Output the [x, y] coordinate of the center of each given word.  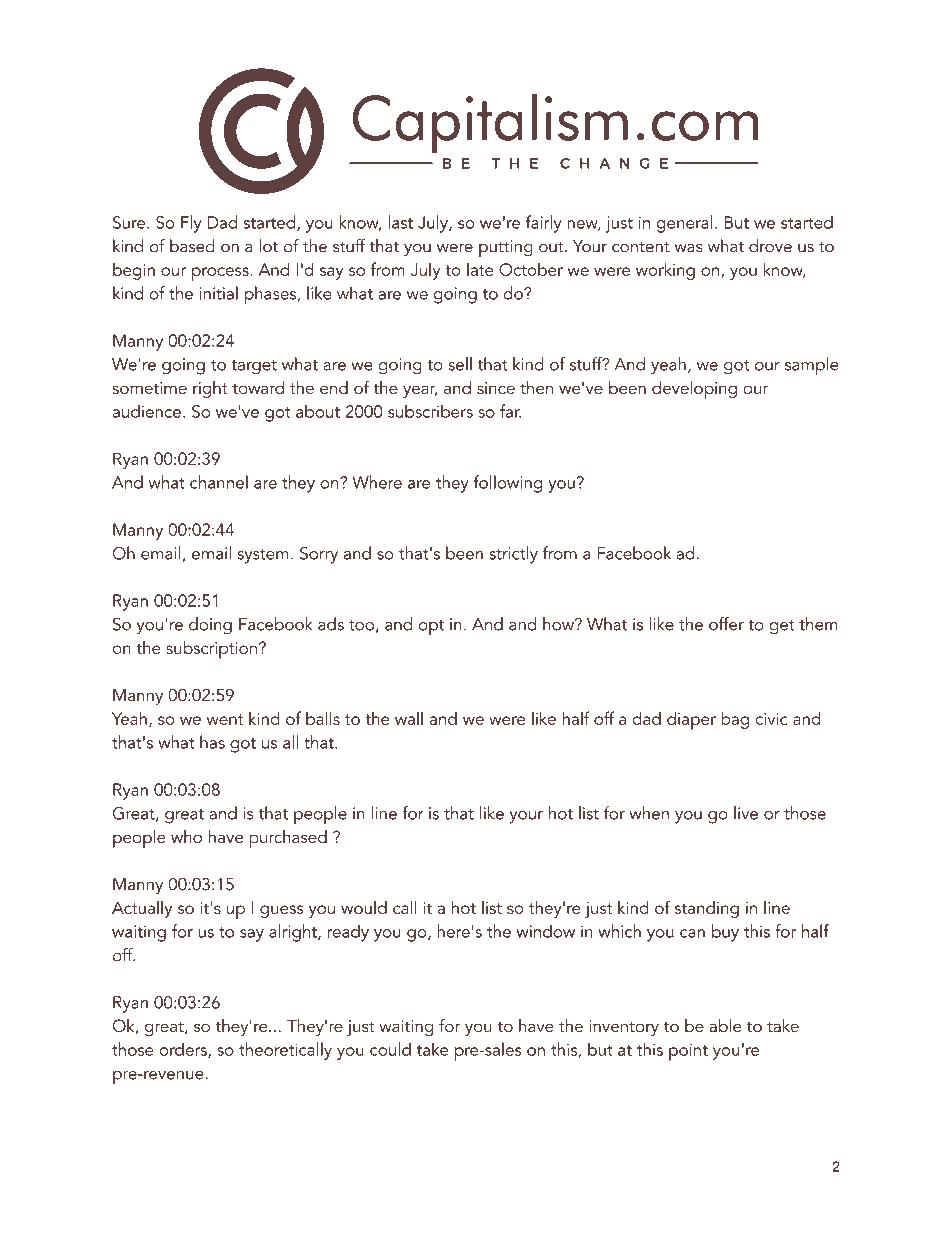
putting [506, 248]
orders [184, 1050]
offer [726, 624]
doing [210, 626]
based [192, 246]
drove [770, 246]
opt [431, 627]
